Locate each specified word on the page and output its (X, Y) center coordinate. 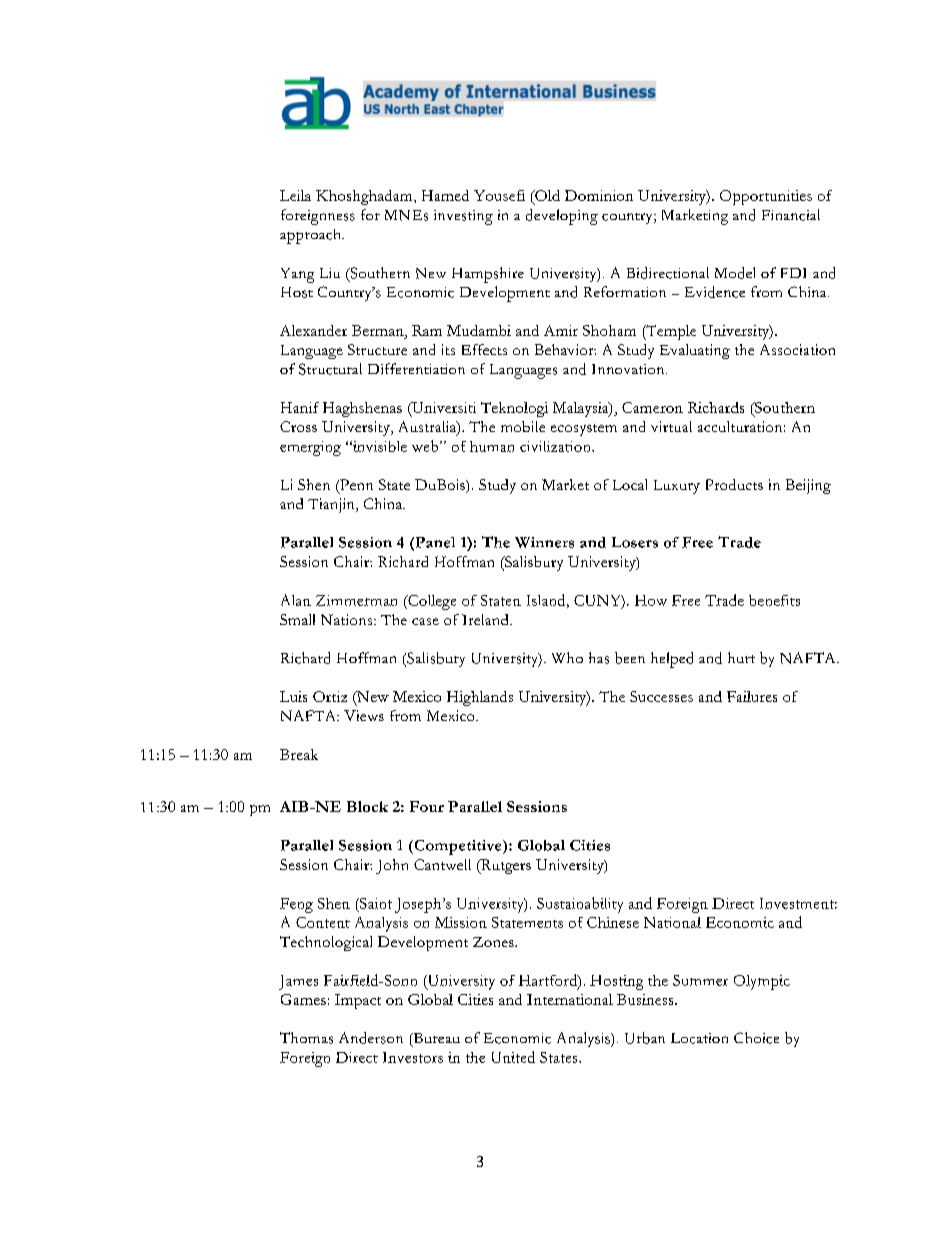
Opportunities (766, 197)
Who (567, 657)
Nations (348, 619)
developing (562, 217)
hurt (741, 657)
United (513, 1057)
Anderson (371, 1038)
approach (312, 236)
